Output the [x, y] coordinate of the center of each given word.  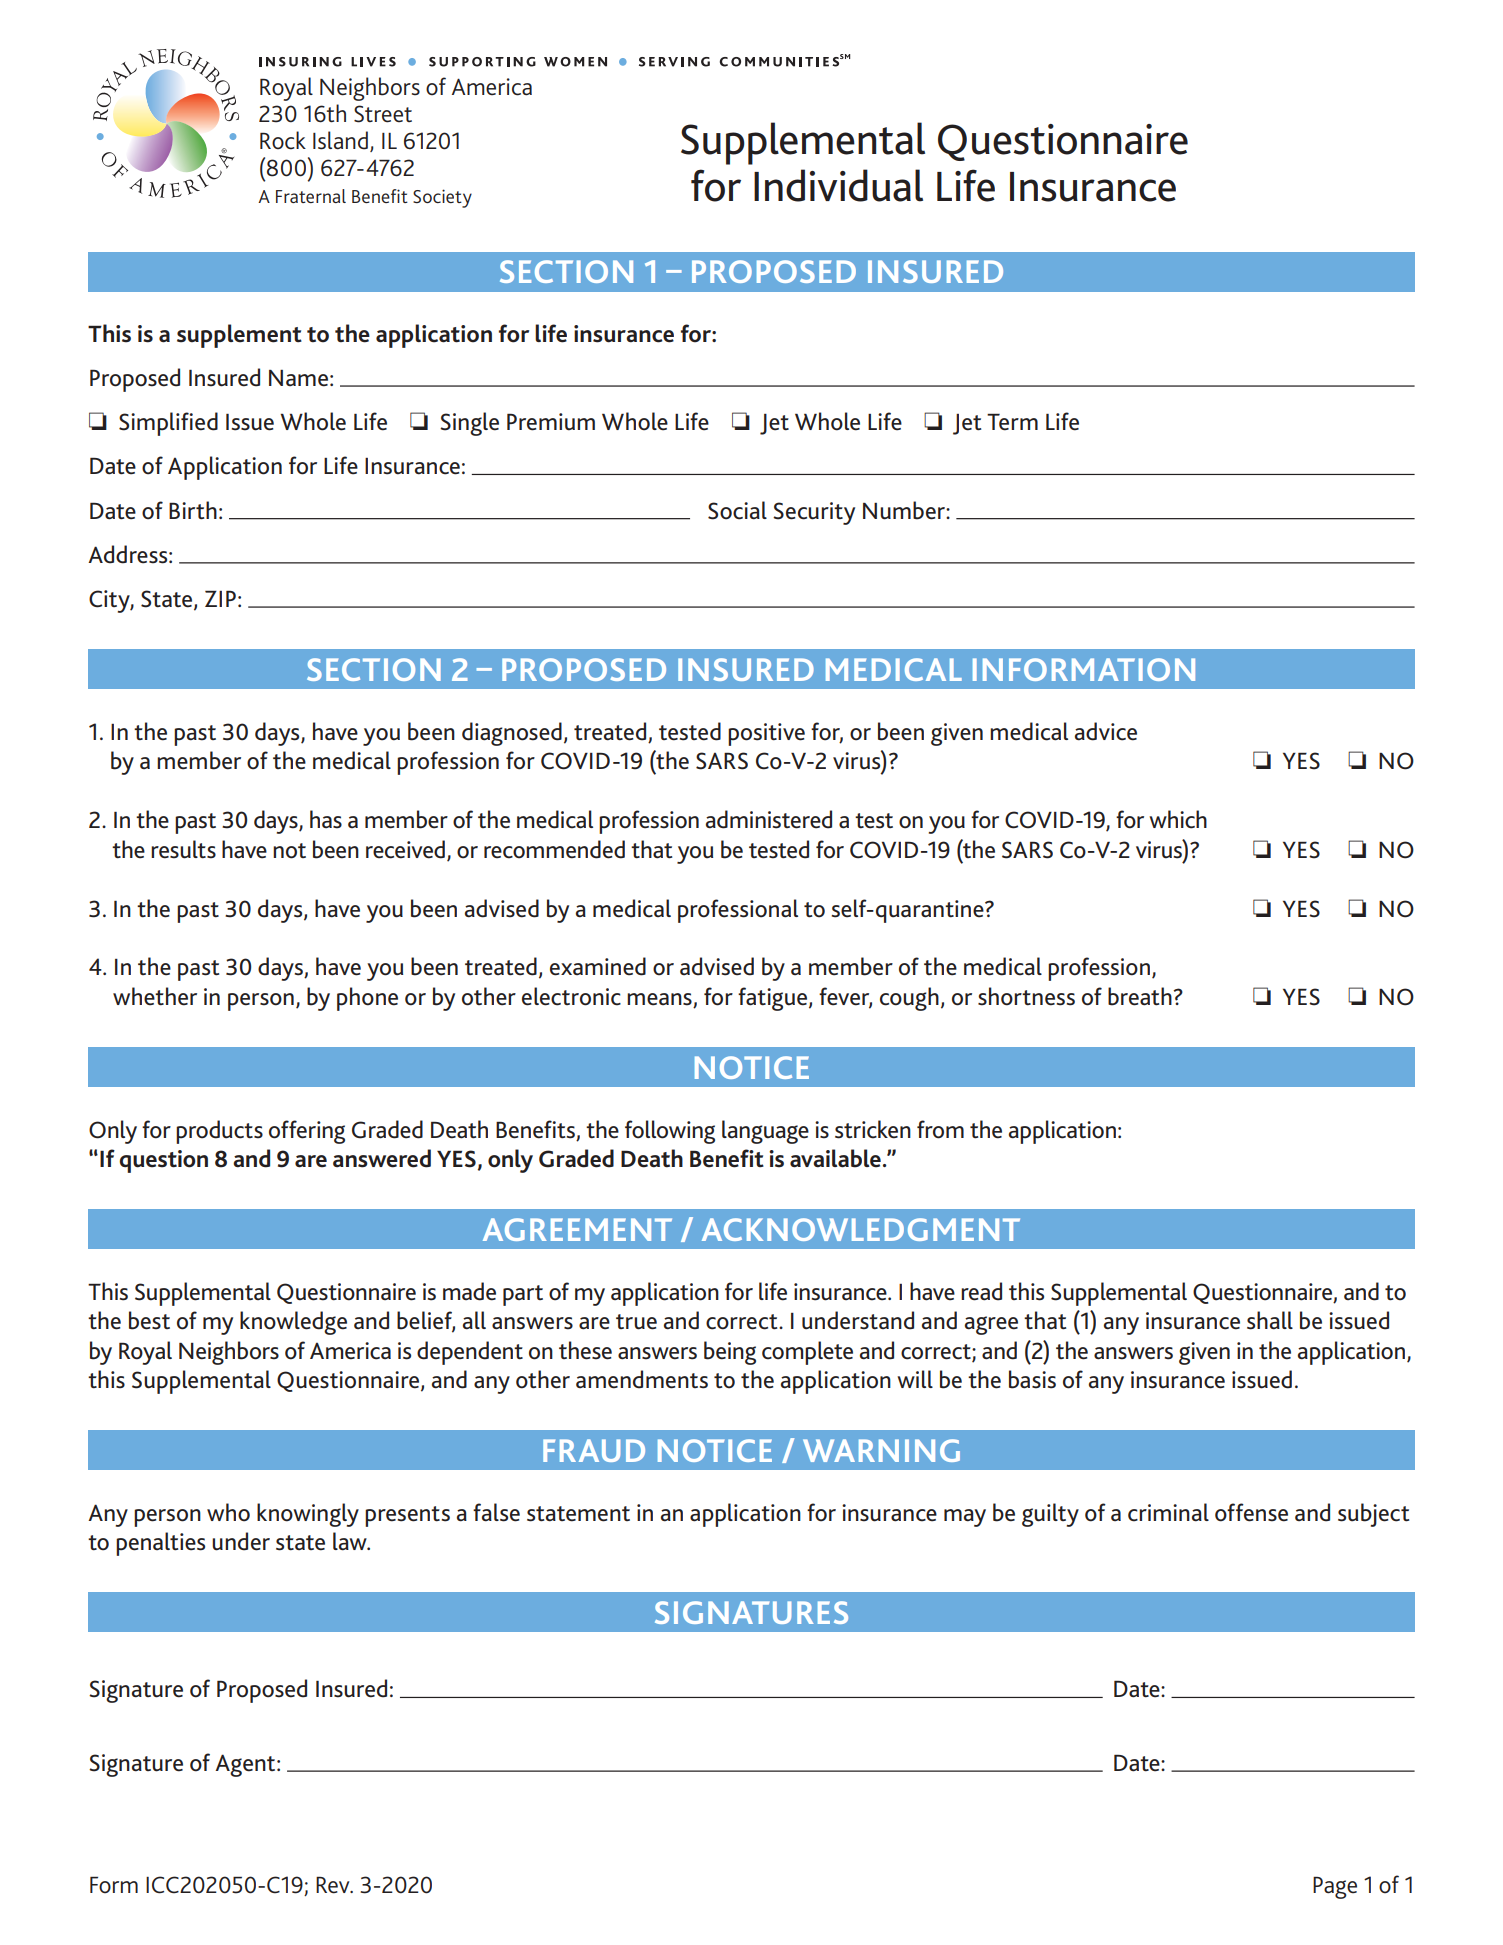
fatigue [774, 999]
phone [367, 999]
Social [737, 510]
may [965, 1518]
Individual [838, 185]
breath [1140, 996]
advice [1106, 731]
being [730, 1353]
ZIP [220, 598]
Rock [283, 140]
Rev [334, 1885]
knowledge [293, 1323]
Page [1335, 1887]
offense [1251, 1512]
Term [1012, 422]
